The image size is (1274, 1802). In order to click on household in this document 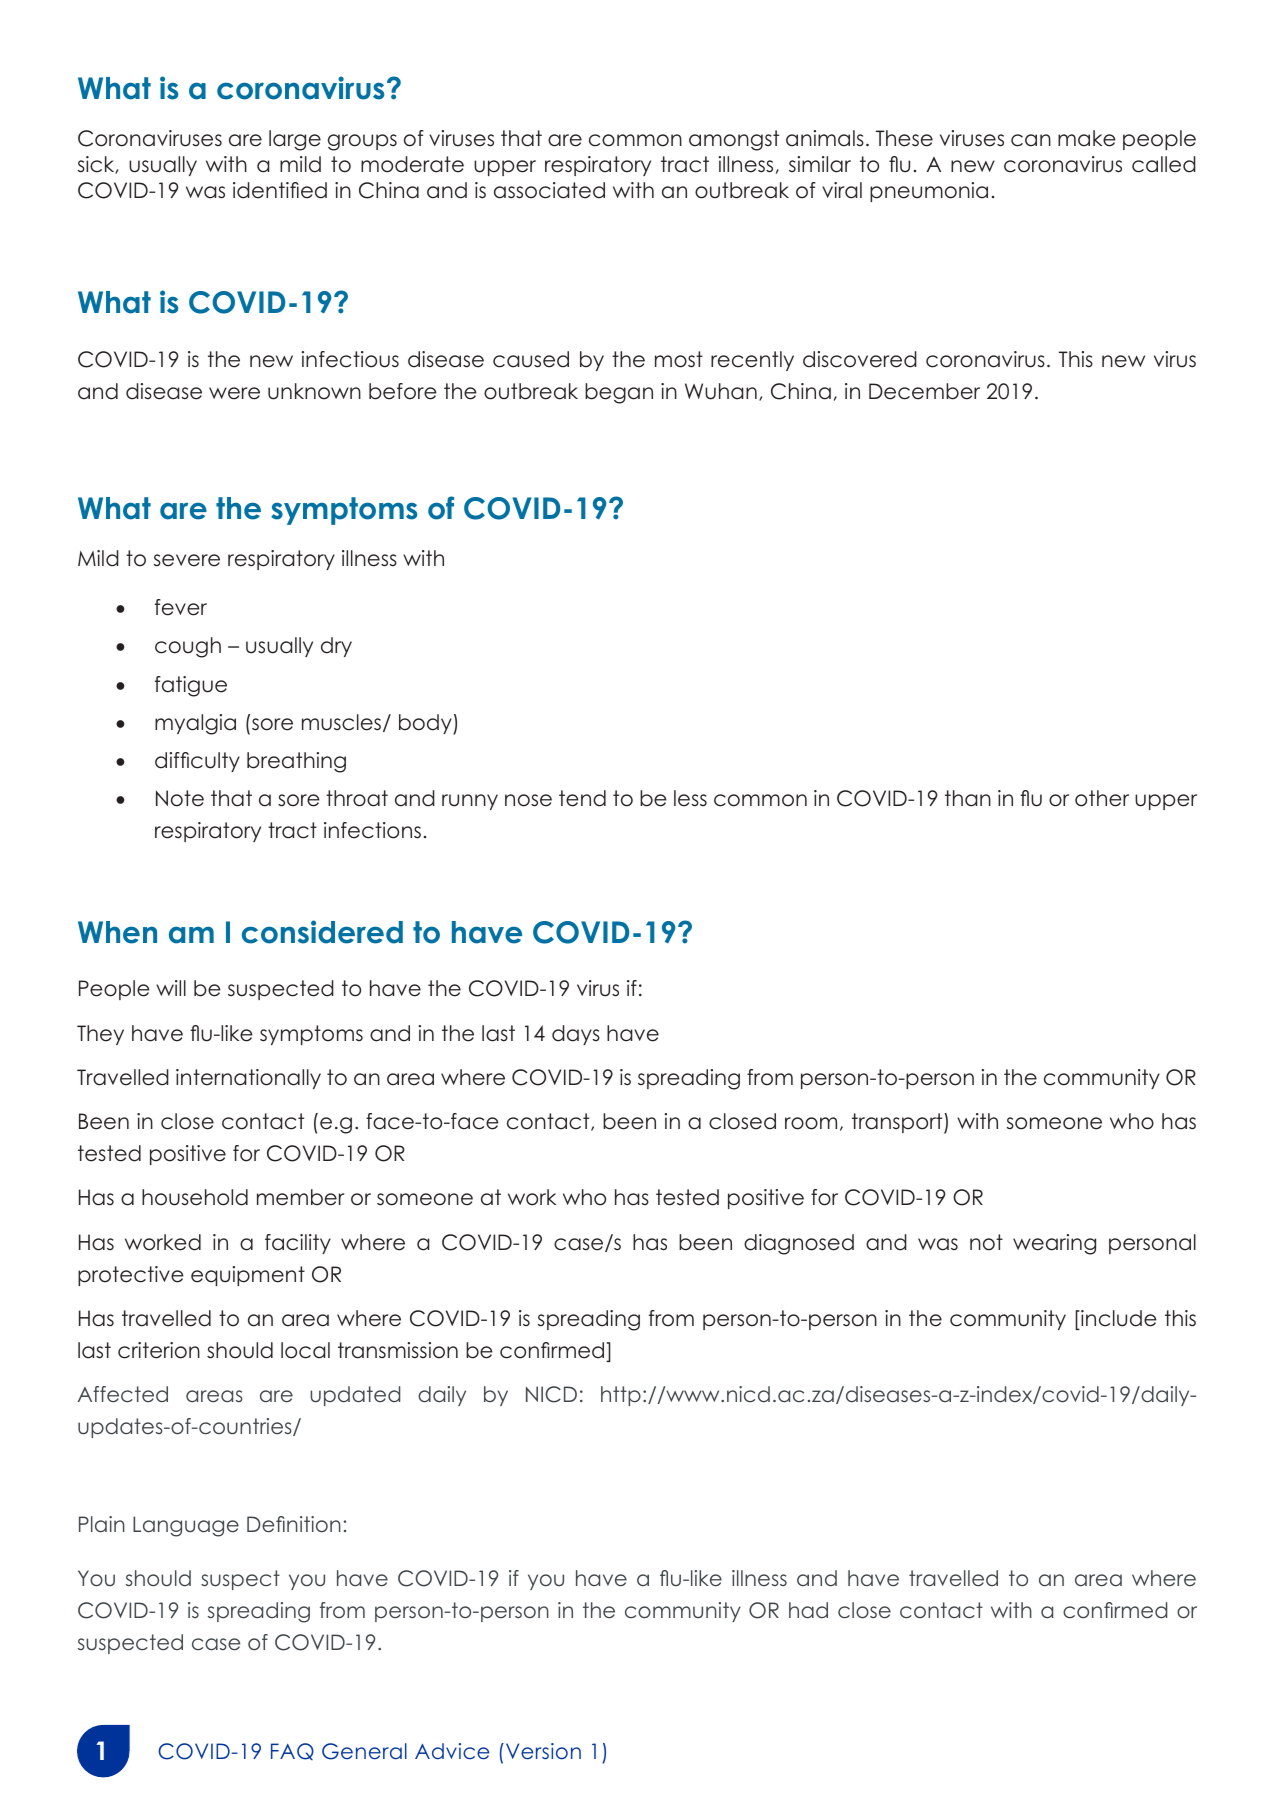, I will do `click(195, 1197)`.
